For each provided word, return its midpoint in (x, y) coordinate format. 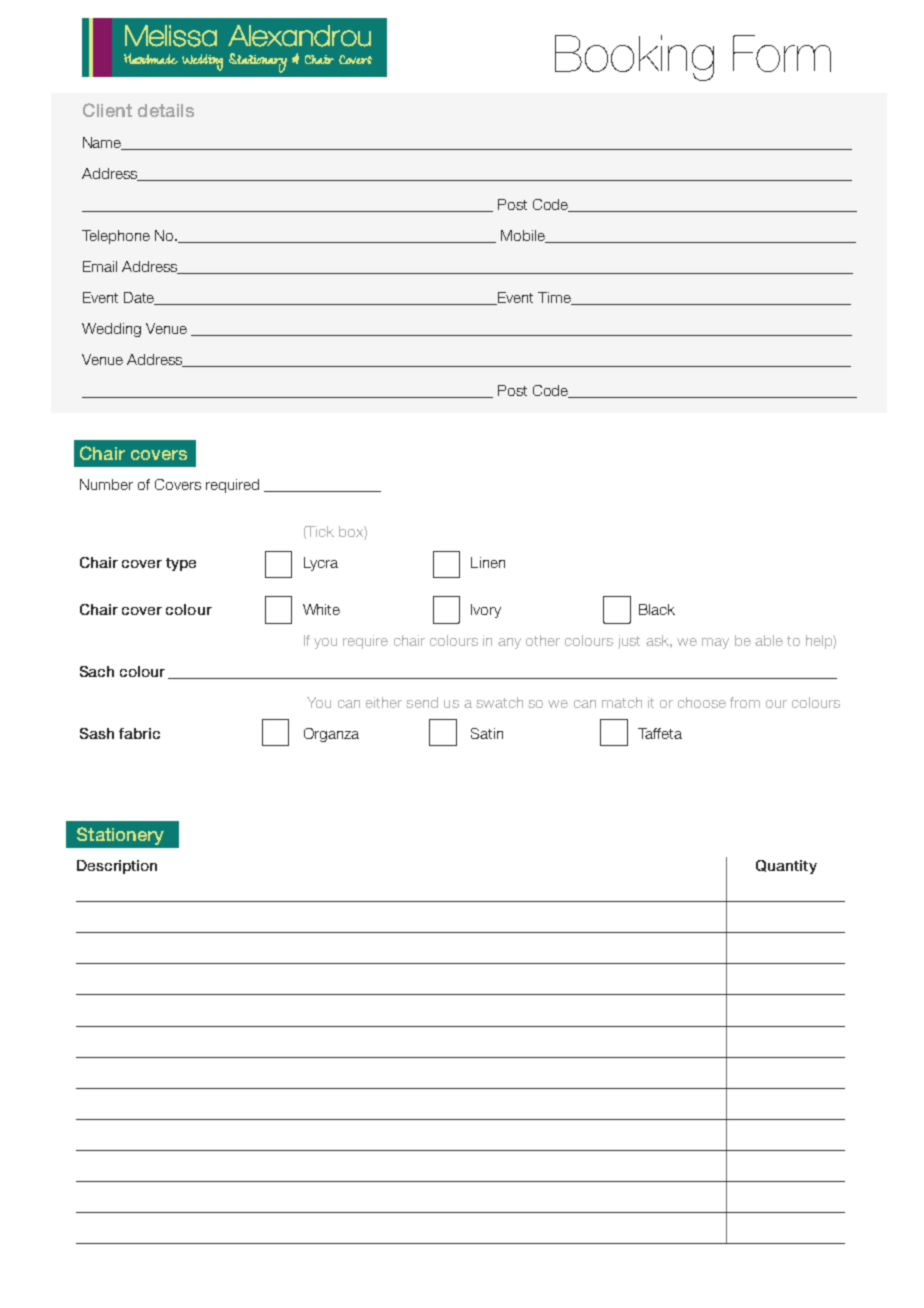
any (509, 643)
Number (106, 484)
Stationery (120, 836)
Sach (97, 671)
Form (782, 53)
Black (657, 609)
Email (100, 266)
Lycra (321, 564)
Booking (634, 58)
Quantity (786, 867)
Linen (488, 562)
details (166, 110)
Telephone (116, 237)
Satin (487, 733)
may (715, 643)
